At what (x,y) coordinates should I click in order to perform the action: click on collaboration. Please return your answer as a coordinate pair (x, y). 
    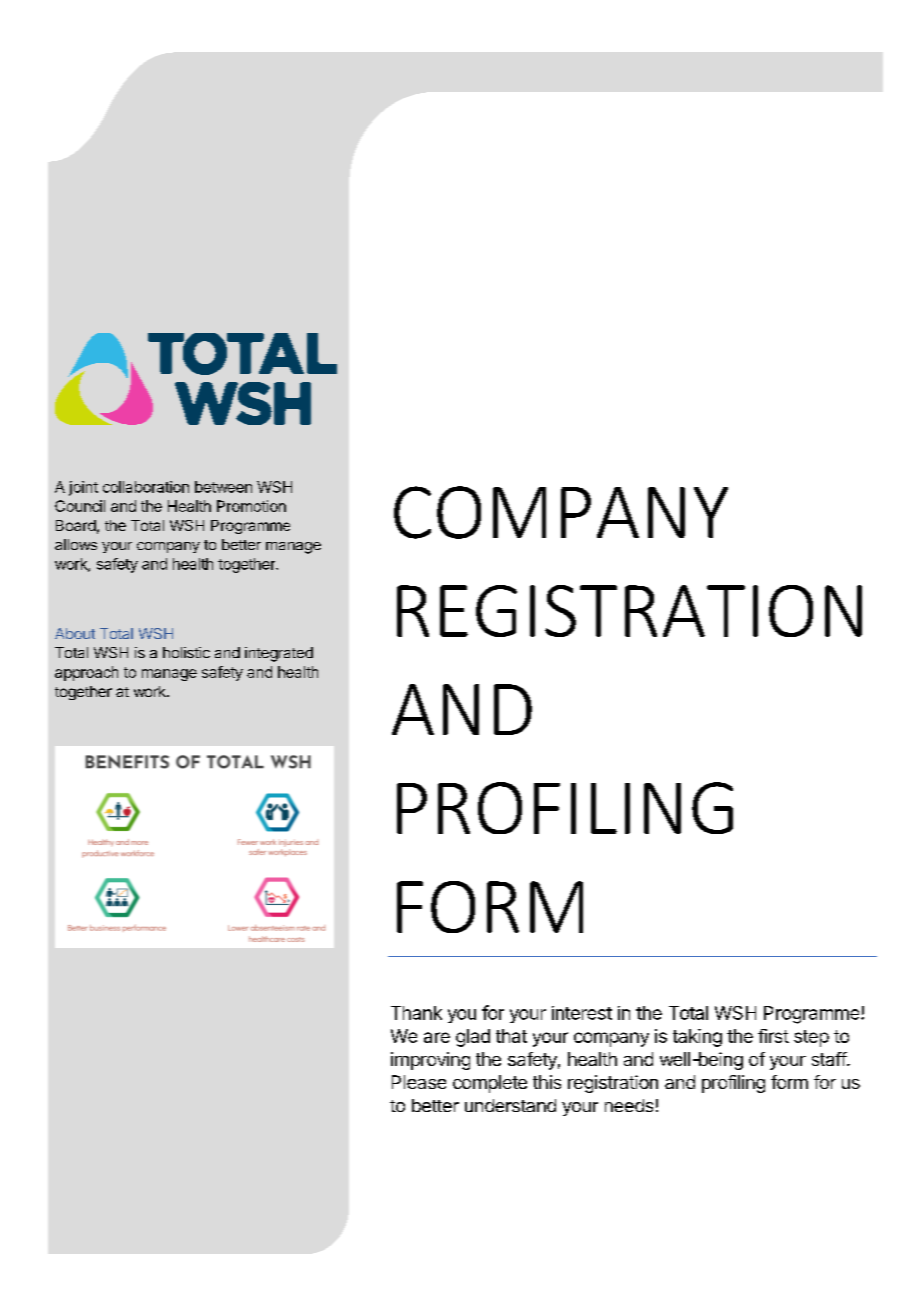
    Looking at the image, I should click on (146, 487).
